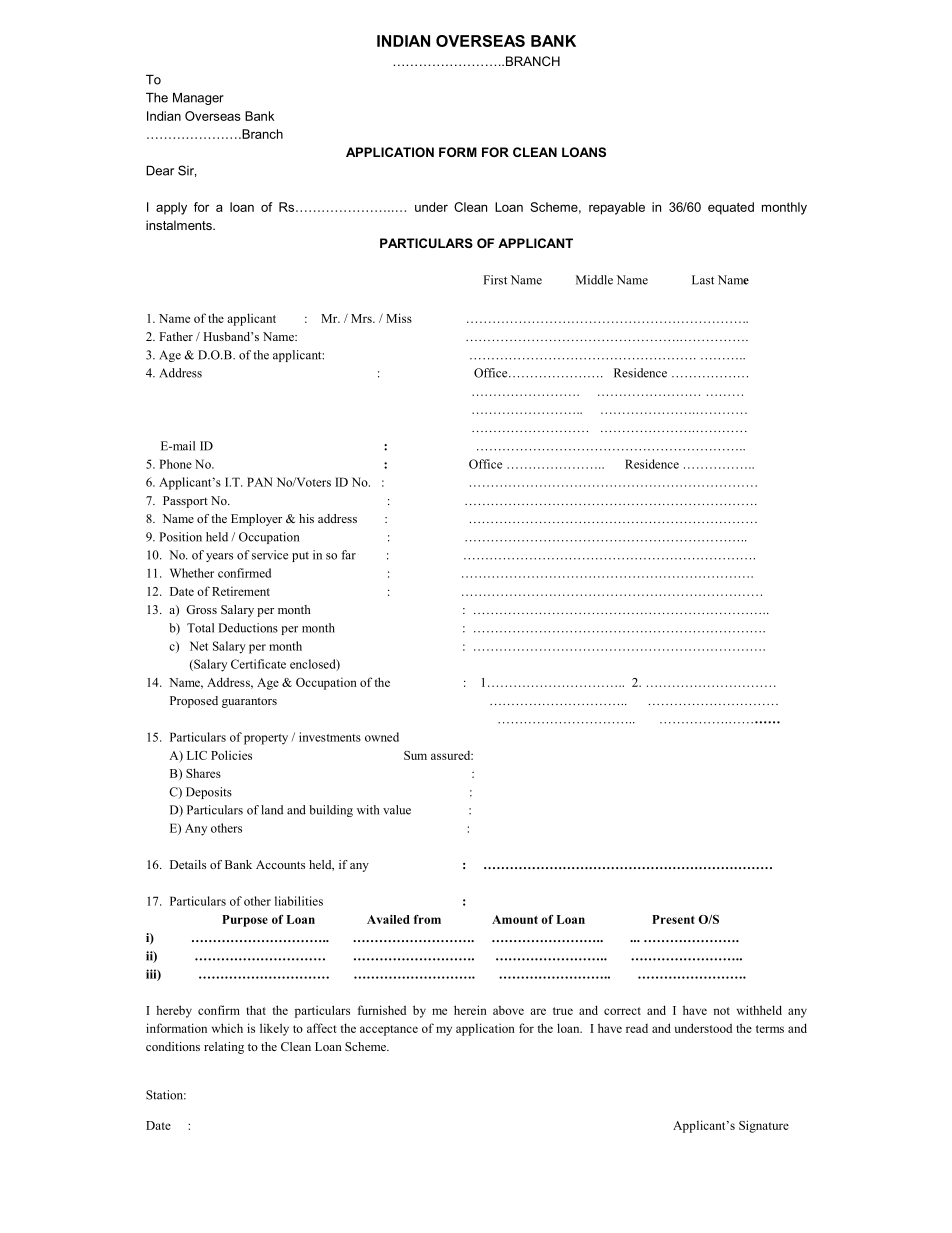 The width and height of the screenshot is (952, 1233). Describe the element at coordinates (188, 864) in the screenshot. I see `Details` at that location.
